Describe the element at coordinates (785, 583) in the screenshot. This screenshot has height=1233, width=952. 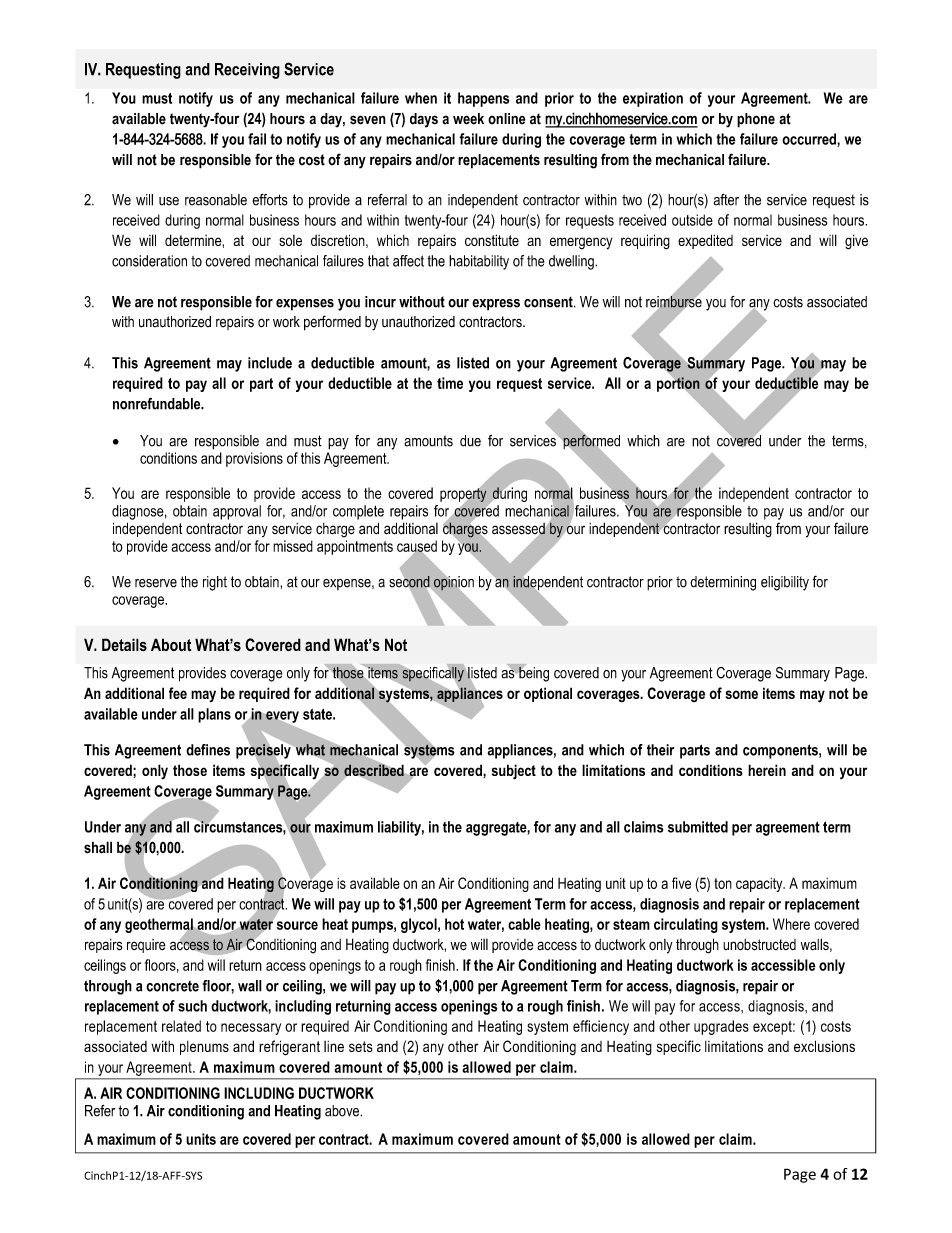
I see `eligibility` at that location.
